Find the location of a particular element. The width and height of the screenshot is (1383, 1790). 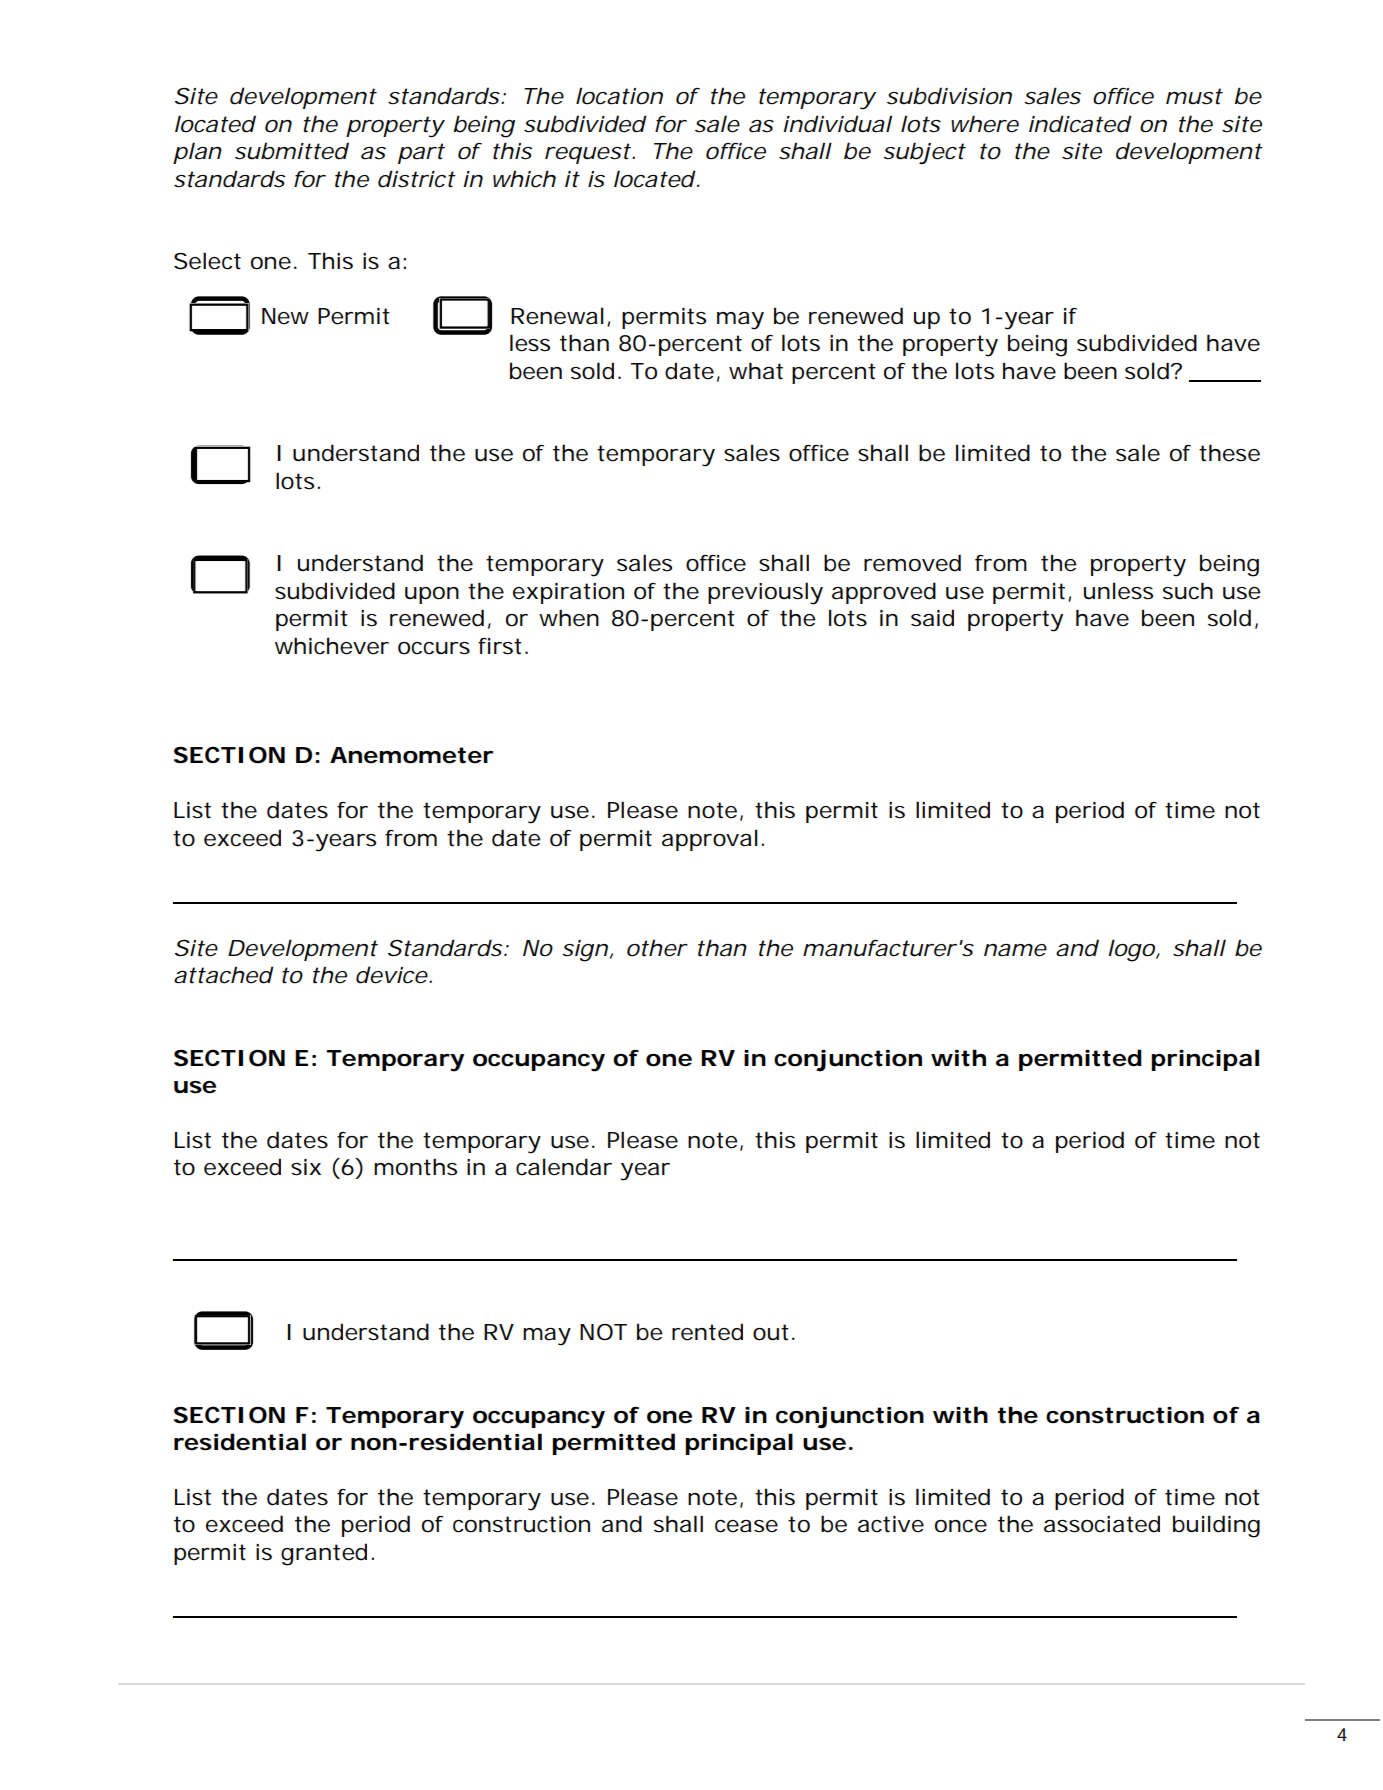

location is located at coordinates (619, 96).
